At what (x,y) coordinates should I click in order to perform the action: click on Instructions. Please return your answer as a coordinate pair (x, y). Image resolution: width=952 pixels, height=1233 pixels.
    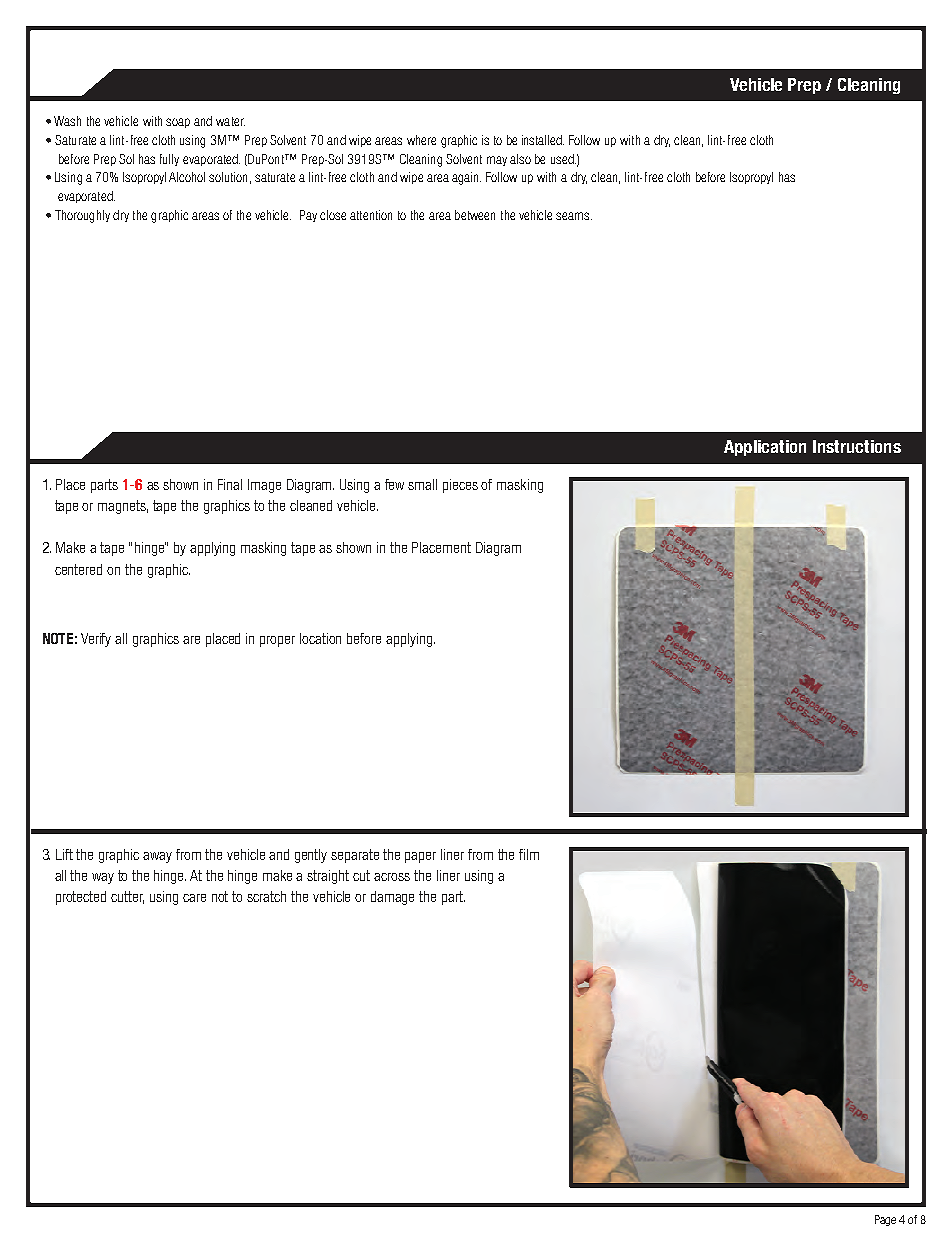
    Looking at the image, I should click on (857, 446).
